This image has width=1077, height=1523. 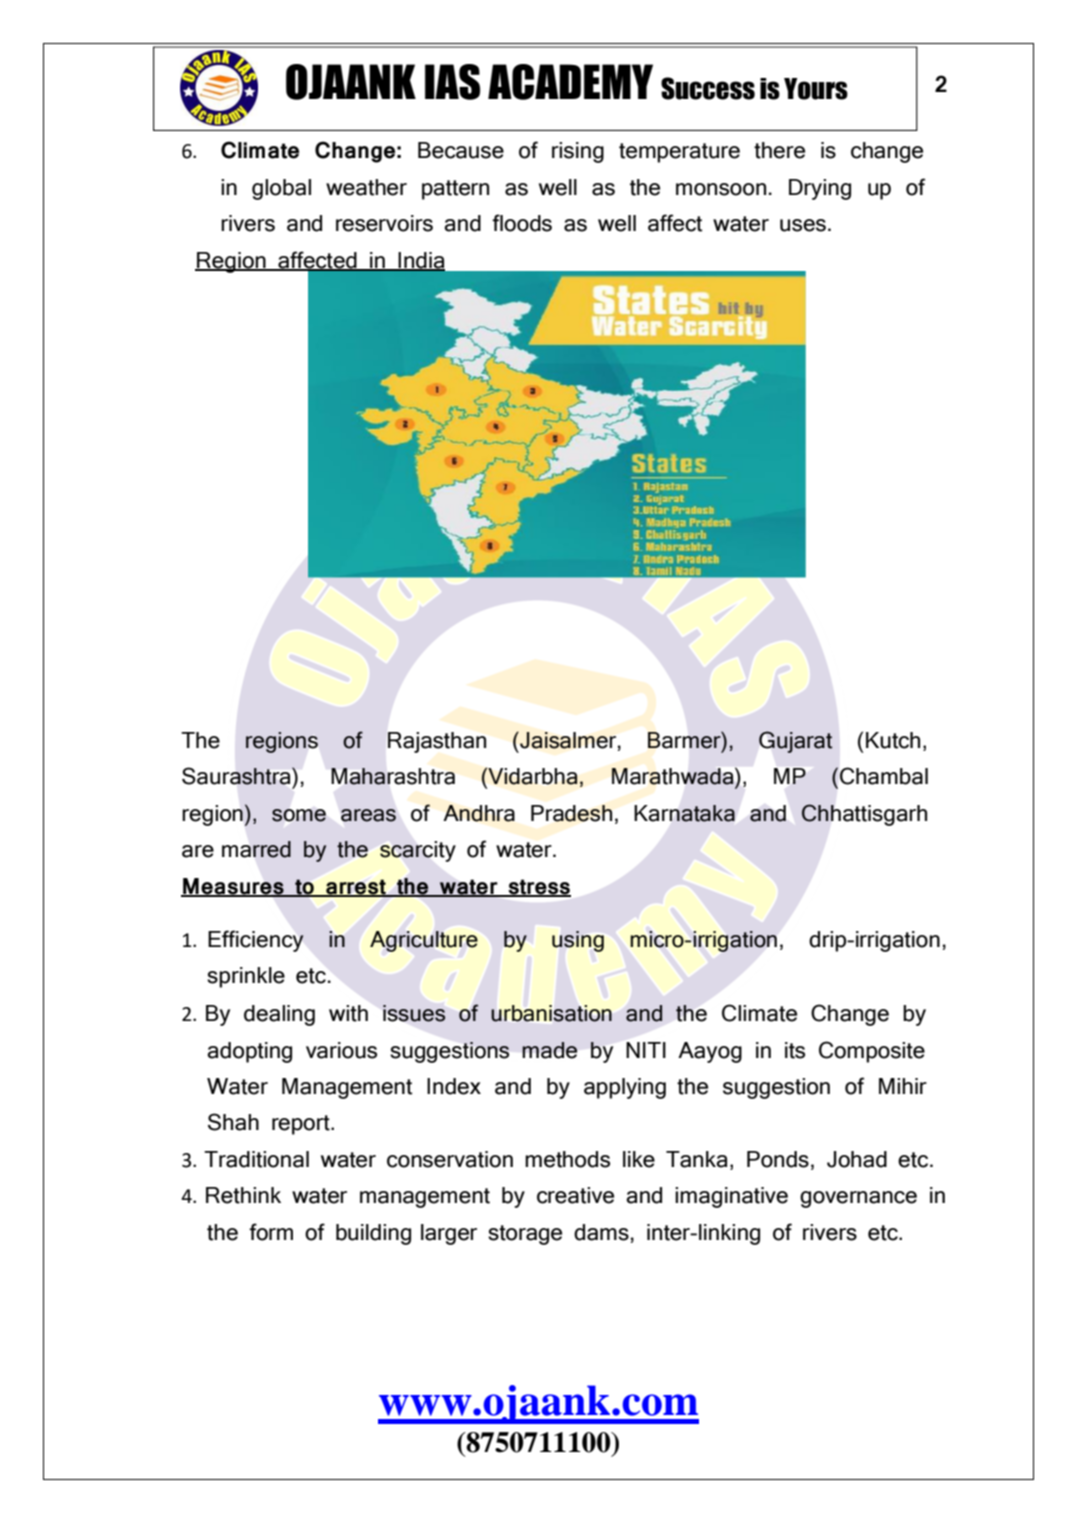 What do you see at coordinates (816, 89) in the image?
I see `Yours` at bounding box center [816, 89].
